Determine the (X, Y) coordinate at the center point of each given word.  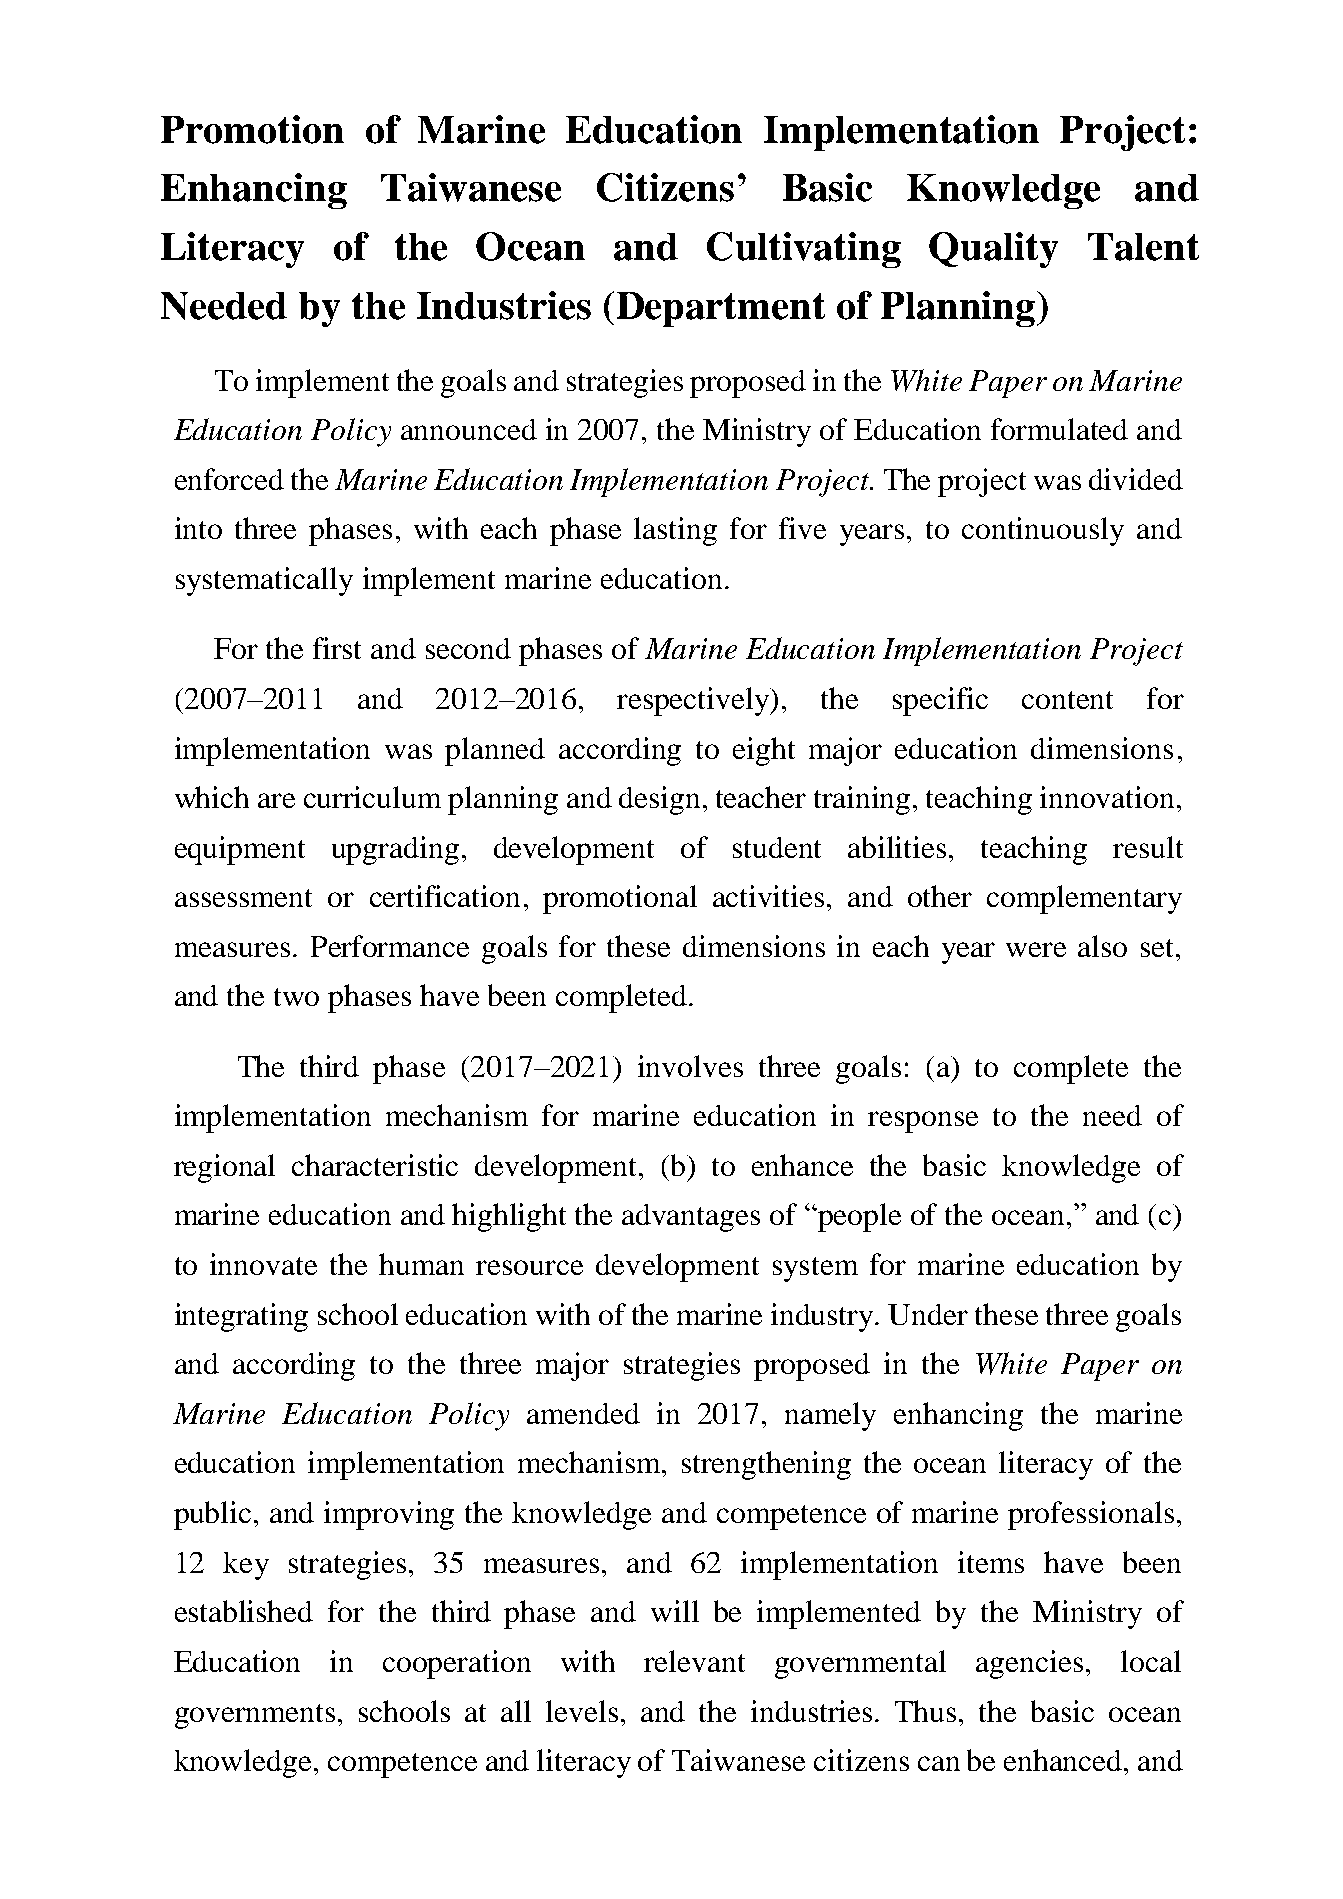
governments (255, 1716)
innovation (1107, 797)
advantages (691, 1218)
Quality (993, 250)
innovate (263, 1264)
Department (721, 309)
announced (469, 429)
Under (928, 1314)
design (659, 800)
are (276, 800)
